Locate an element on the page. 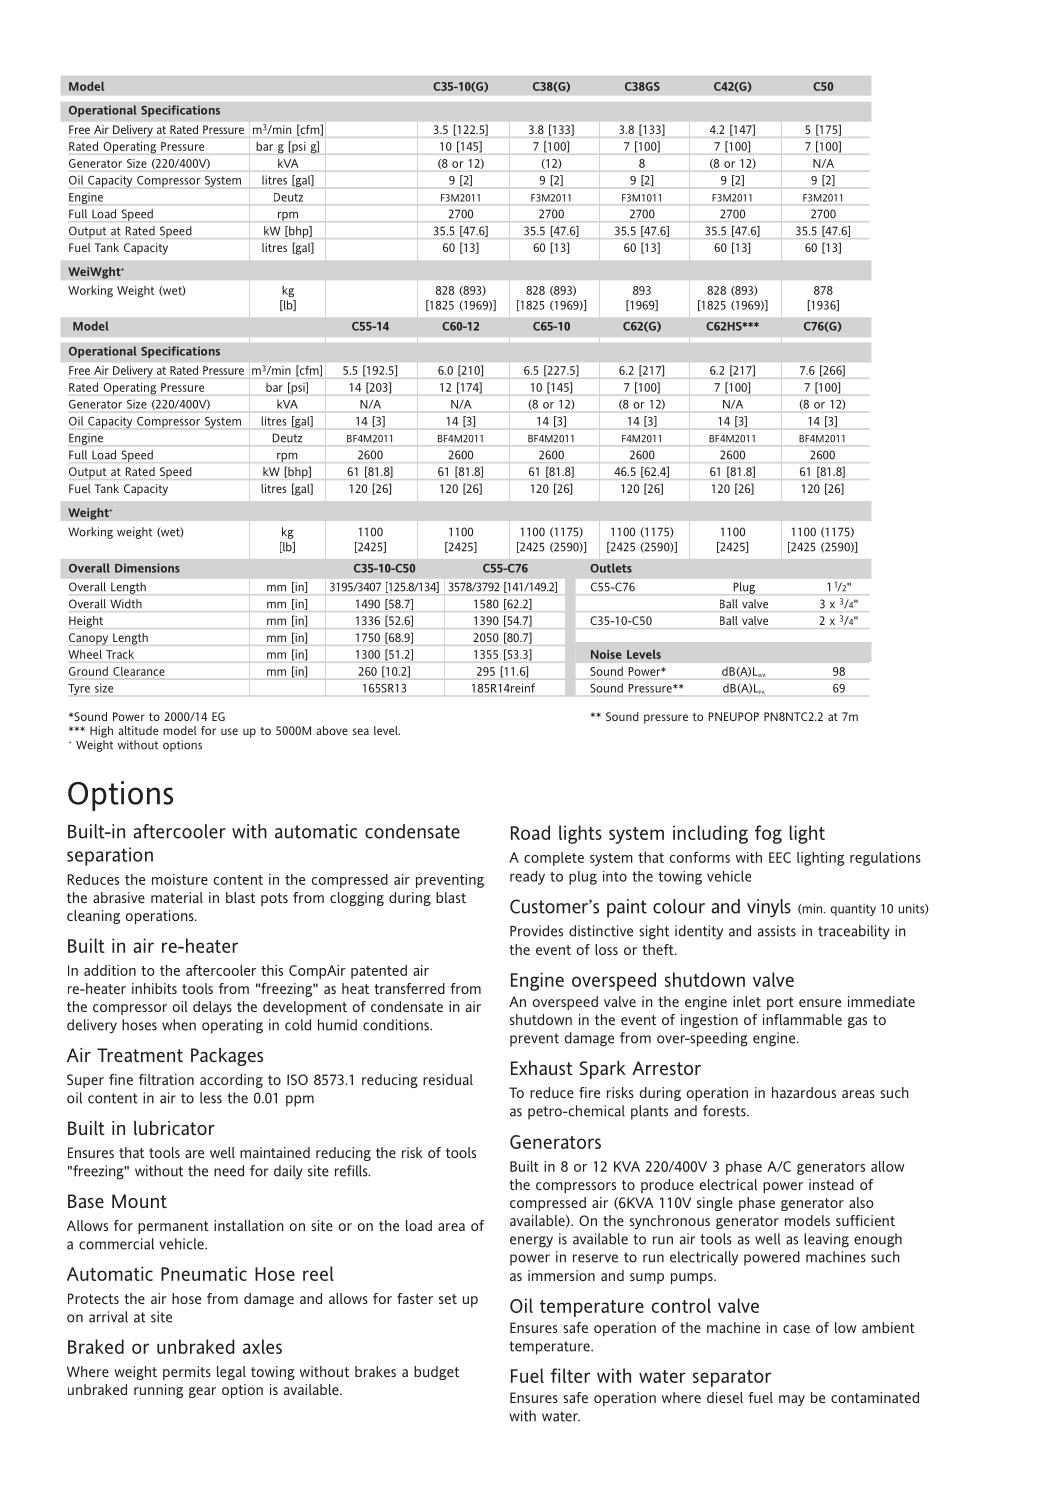 This image has height=1495, width=1057. Outlets is located at coordinates (611, 568).
